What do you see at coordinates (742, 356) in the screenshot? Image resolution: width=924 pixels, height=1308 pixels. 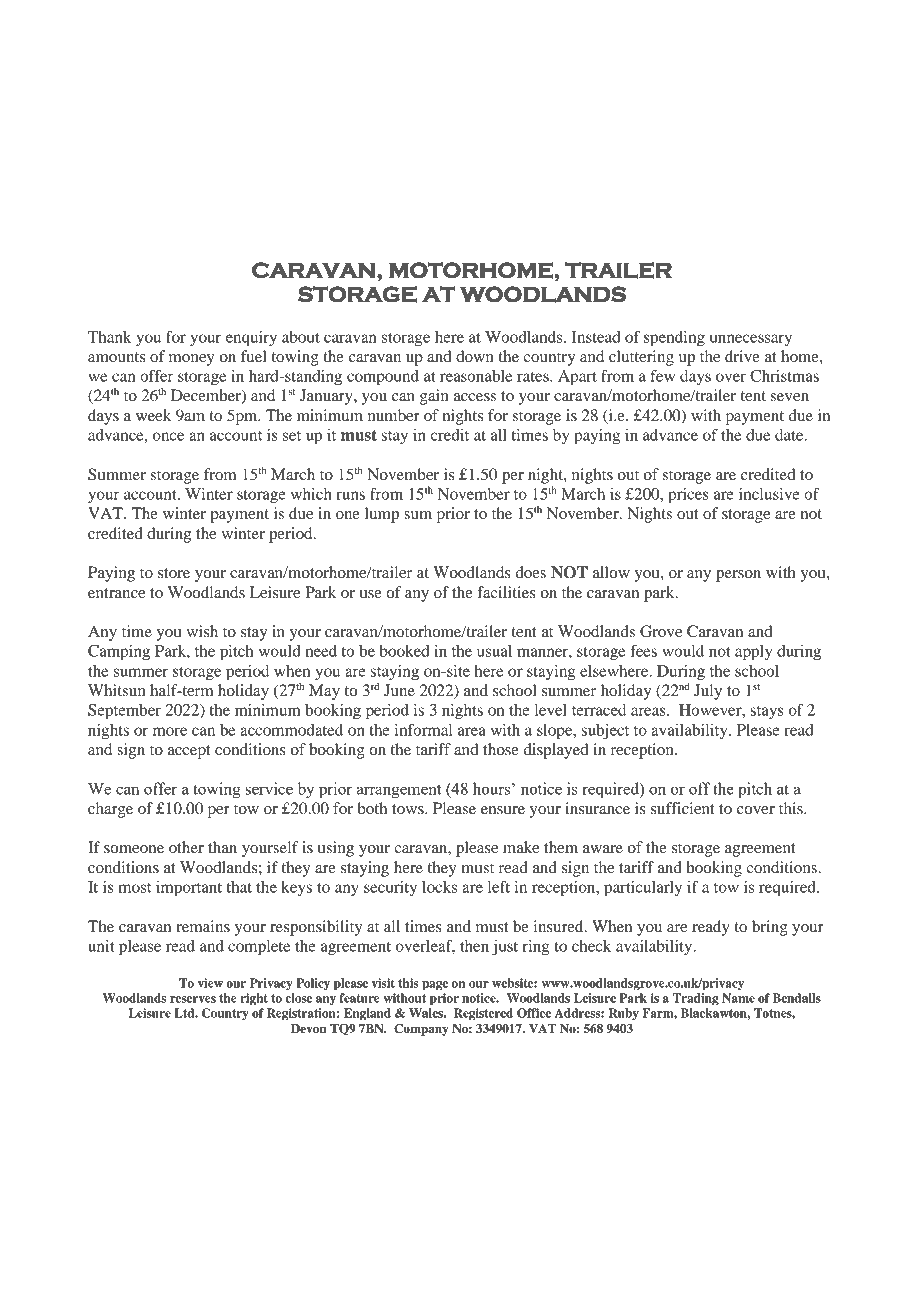 I see `drive` at bounding box center [742, 356].
